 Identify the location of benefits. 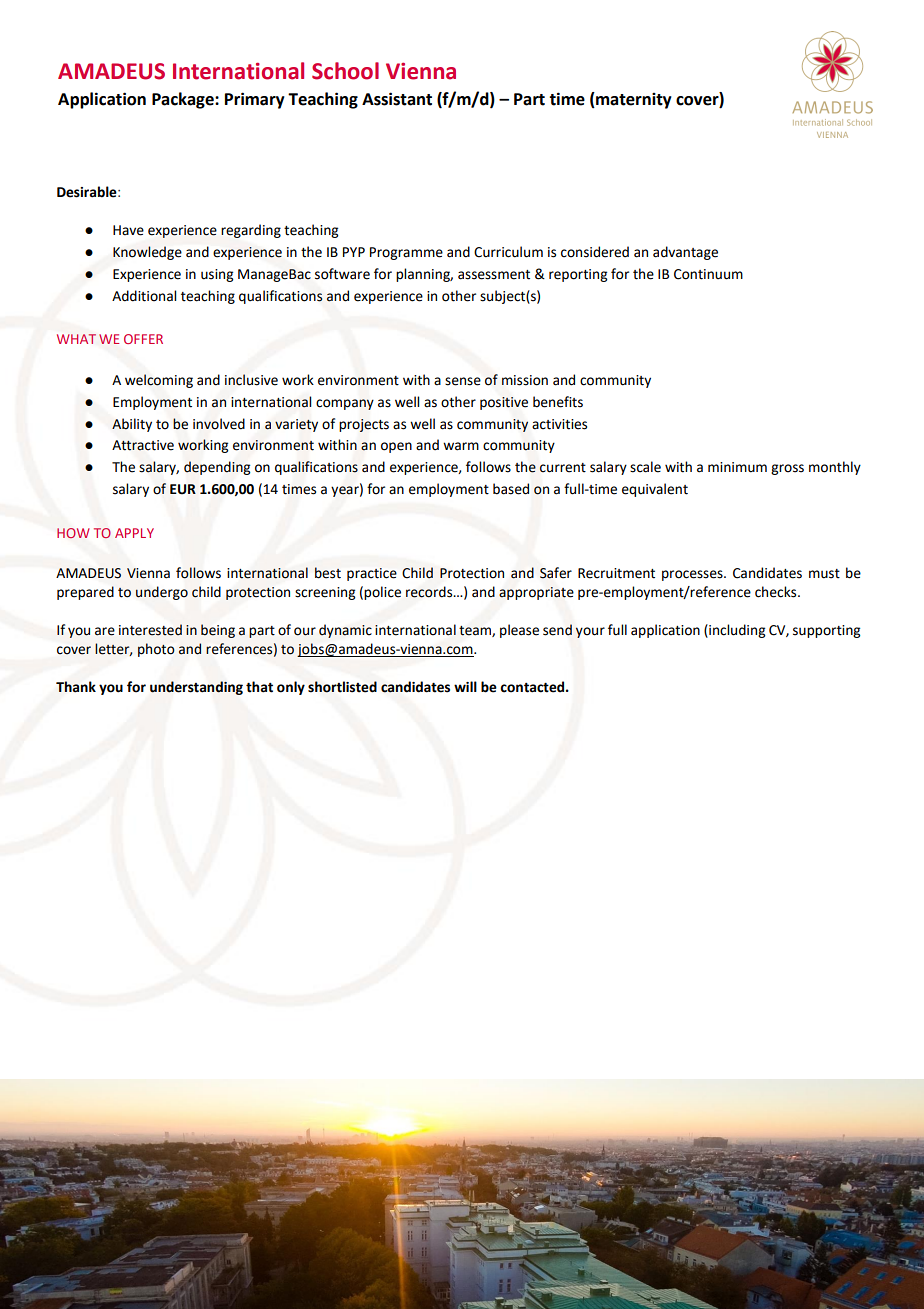
(558, 402).
